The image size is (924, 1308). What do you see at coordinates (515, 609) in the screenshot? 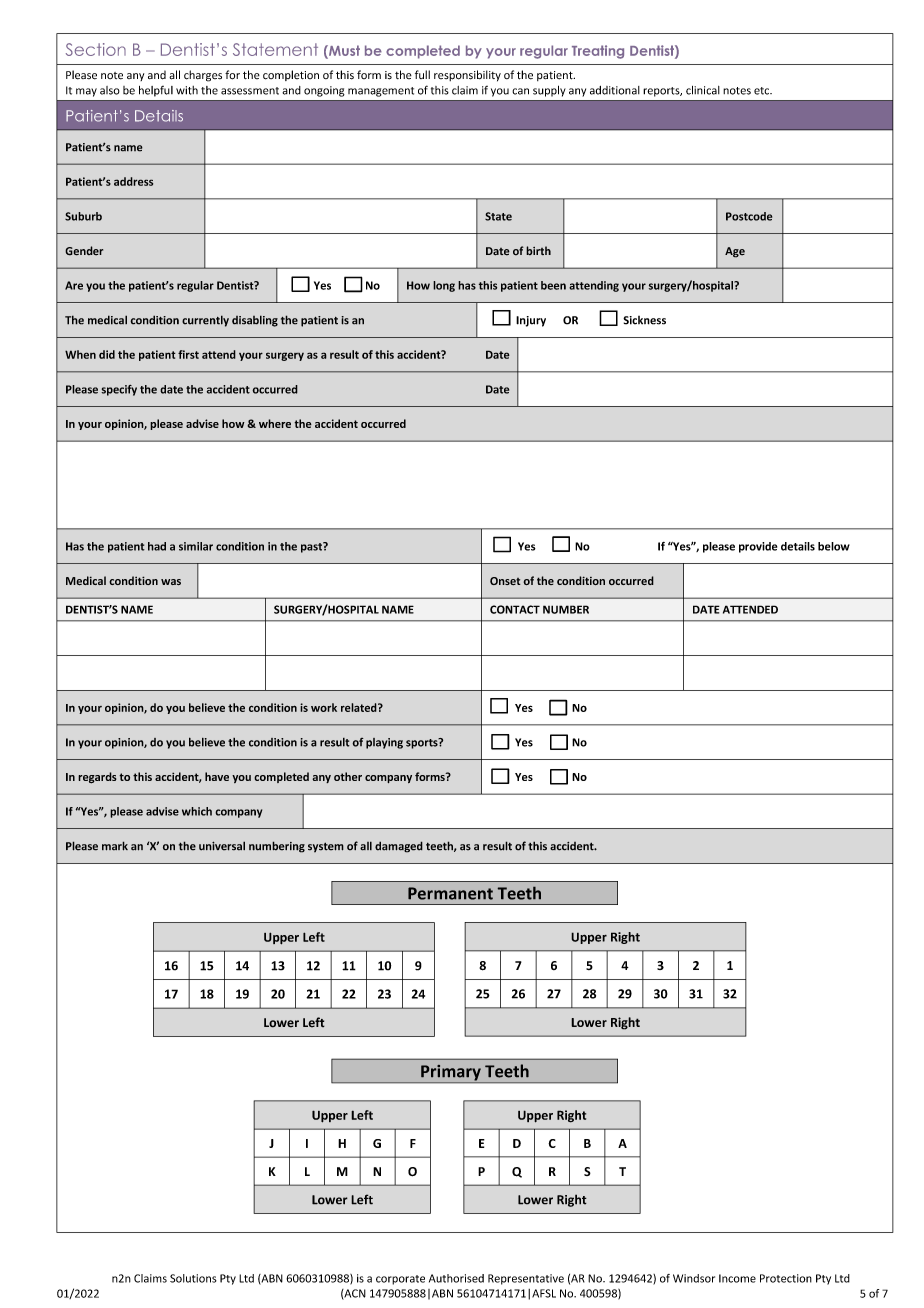
I see `CONTACT` at bounding box center [515, 609].
